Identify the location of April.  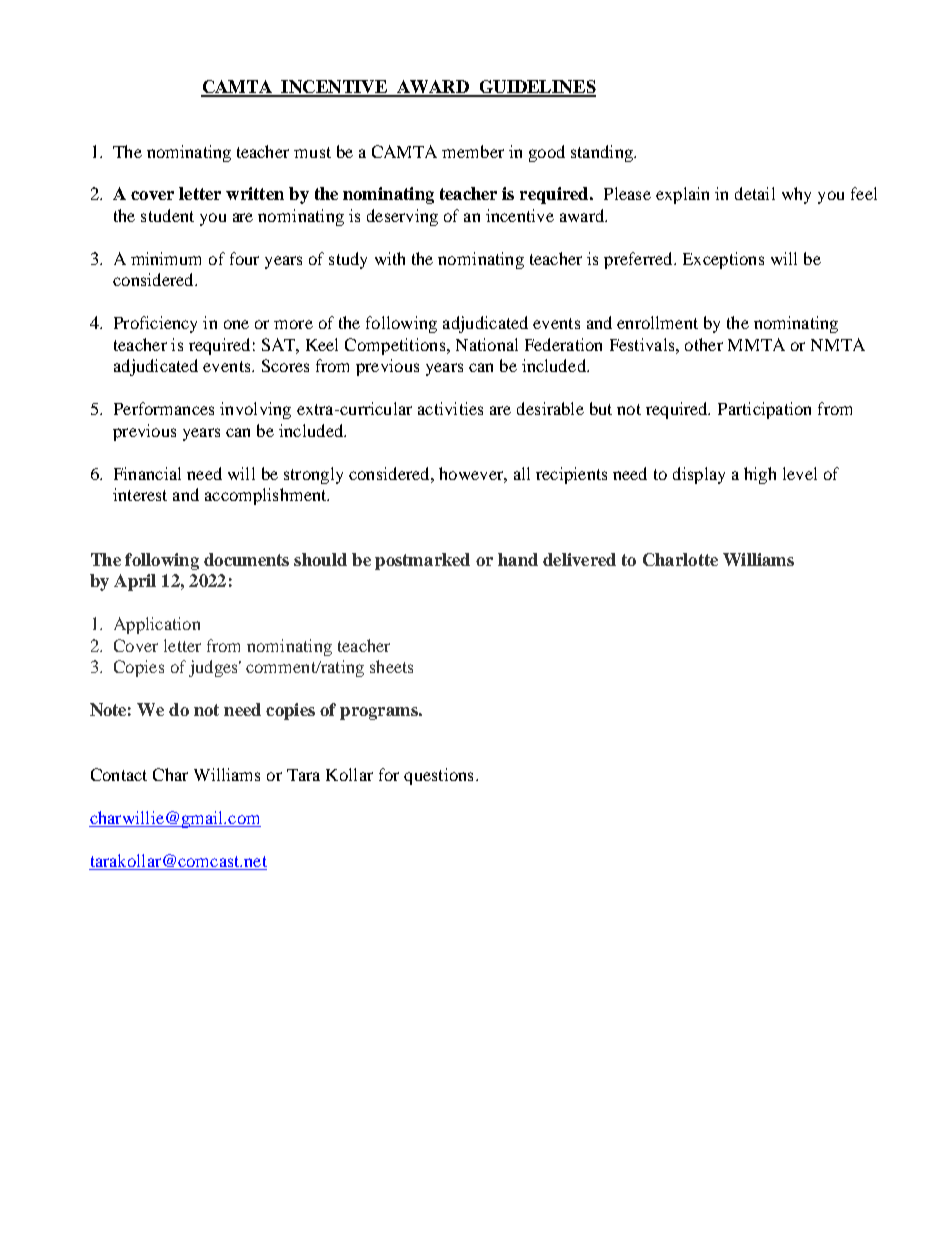
(135, 582).
